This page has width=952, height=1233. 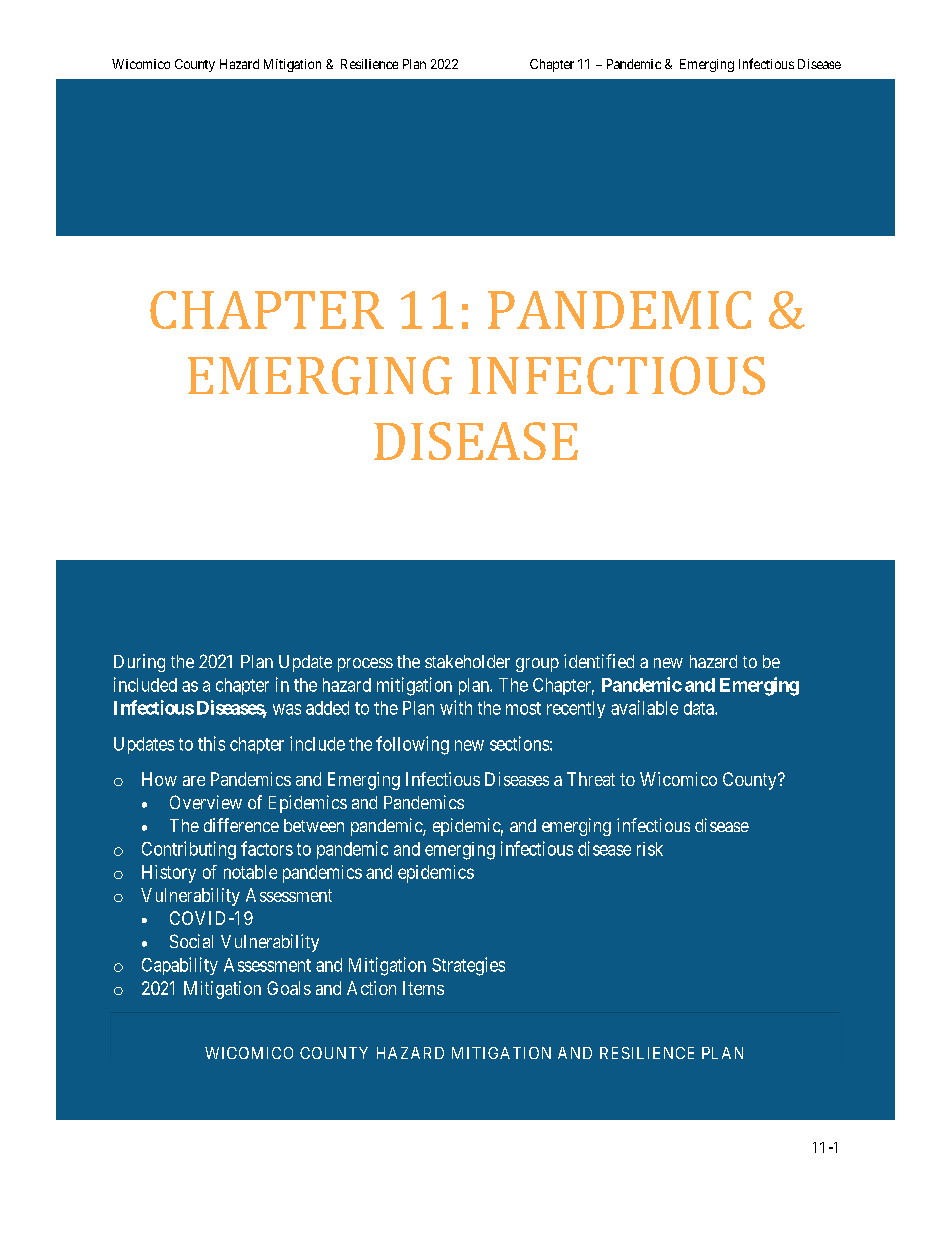 What do you see at coordinates (468, 966) in the page?
I see `Strategies` at bounding box center [468, 966].
